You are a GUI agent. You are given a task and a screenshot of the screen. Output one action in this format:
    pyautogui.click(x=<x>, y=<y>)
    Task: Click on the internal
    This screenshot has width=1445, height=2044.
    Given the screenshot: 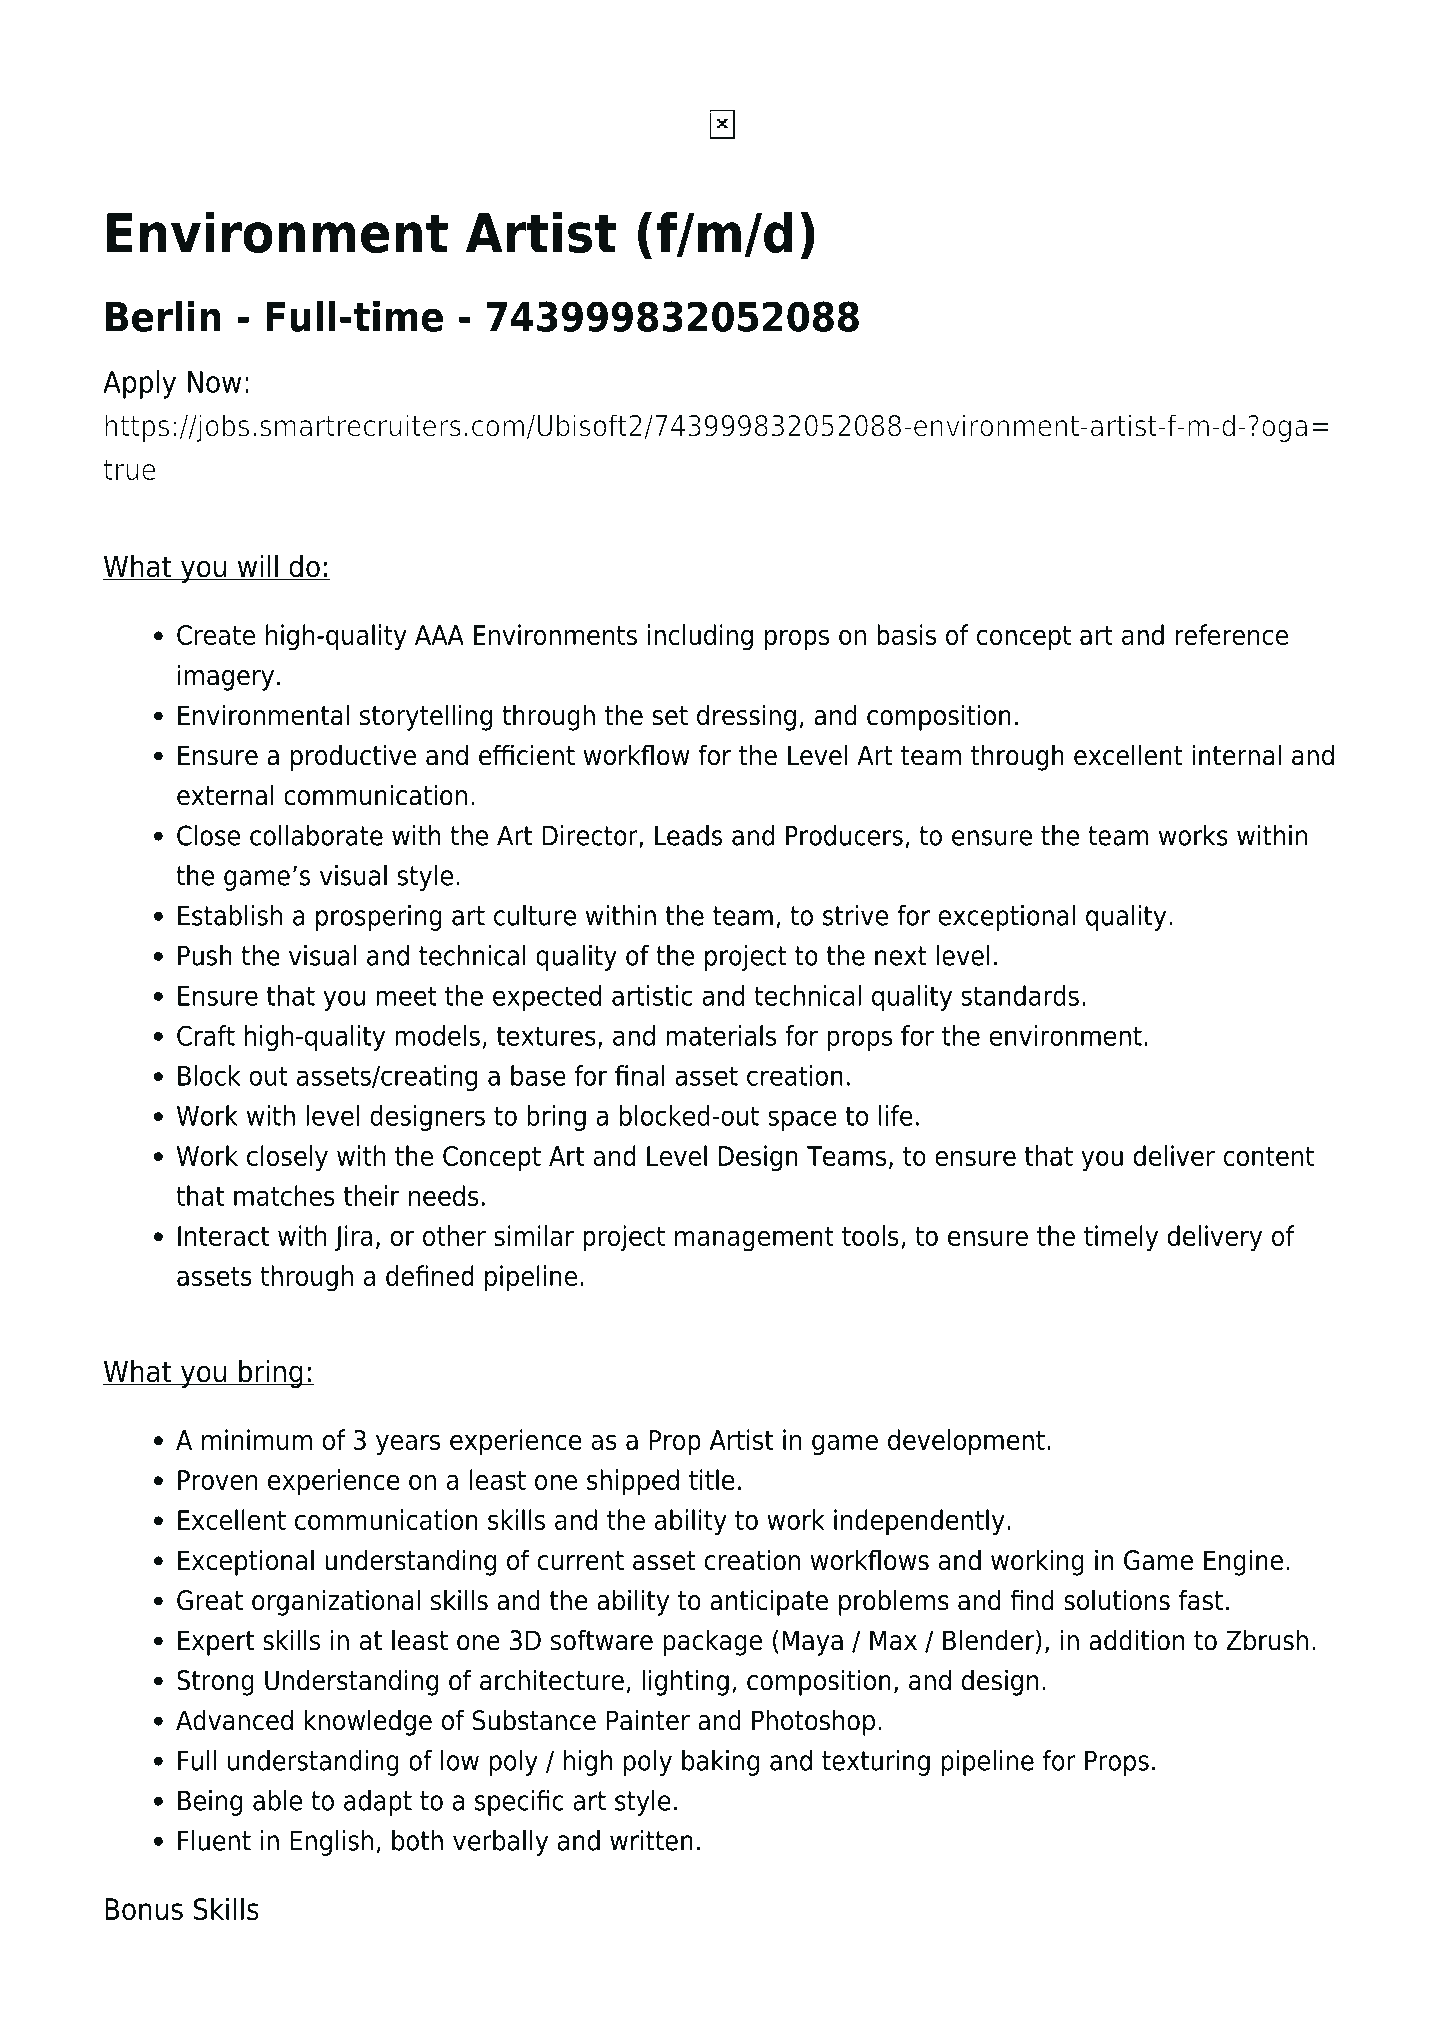 What is the action you would take?
    pyautogui.click(x=1236, y=755)
